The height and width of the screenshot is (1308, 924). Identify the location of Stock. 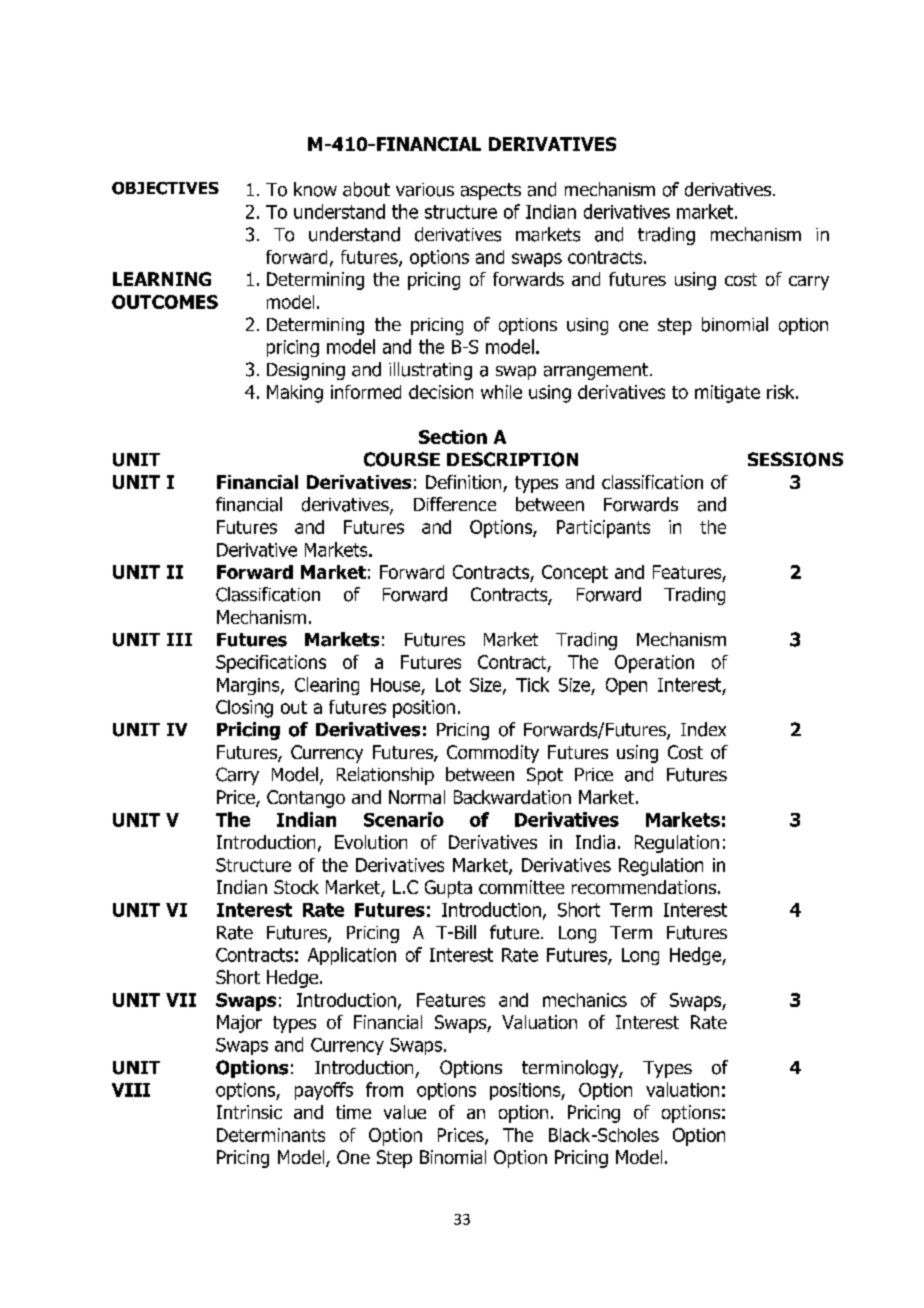
(296, 887).
